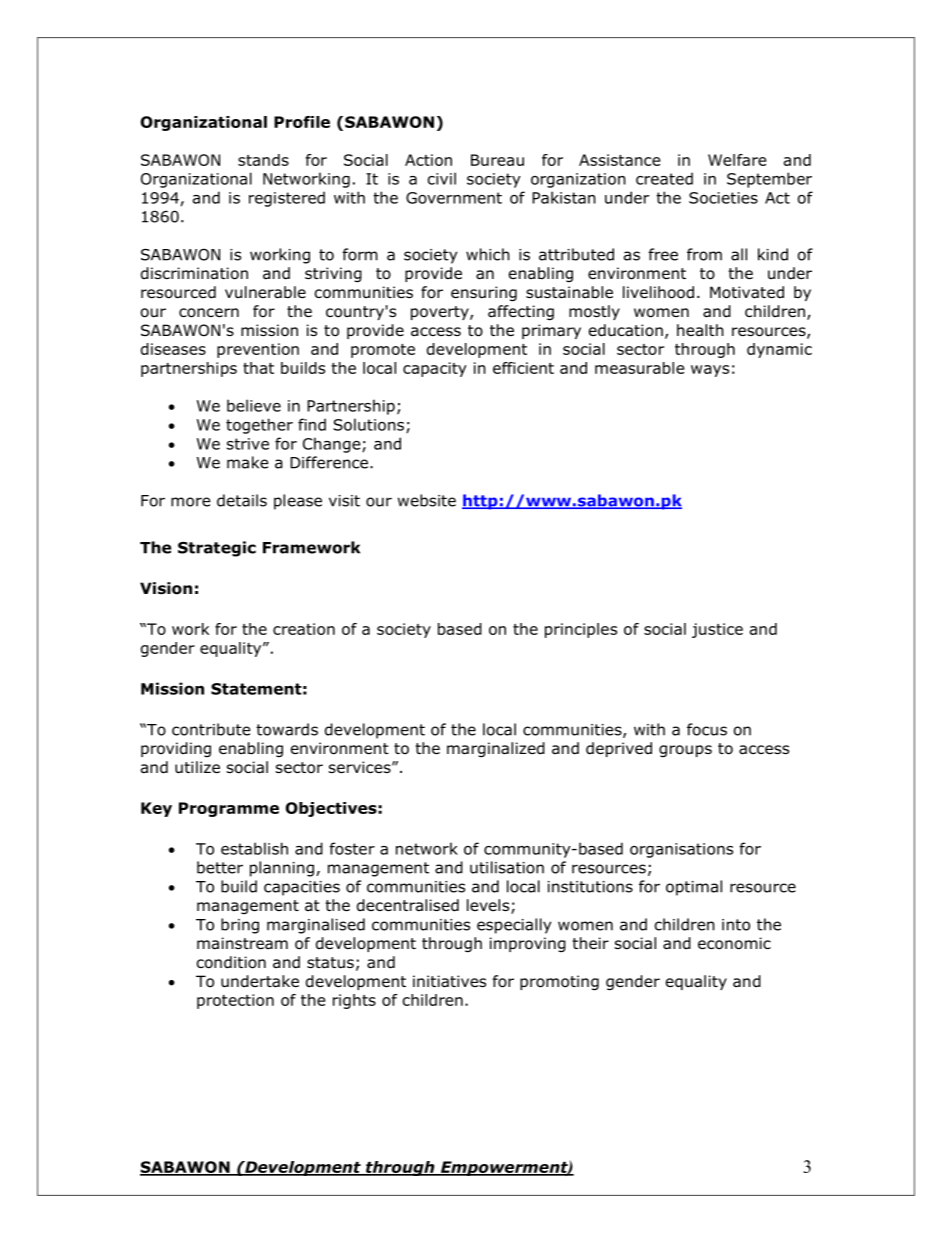  What do you see at coordinates (231, 962) in the screenshot?
I see `condition` at bounding box center [231, 962].
